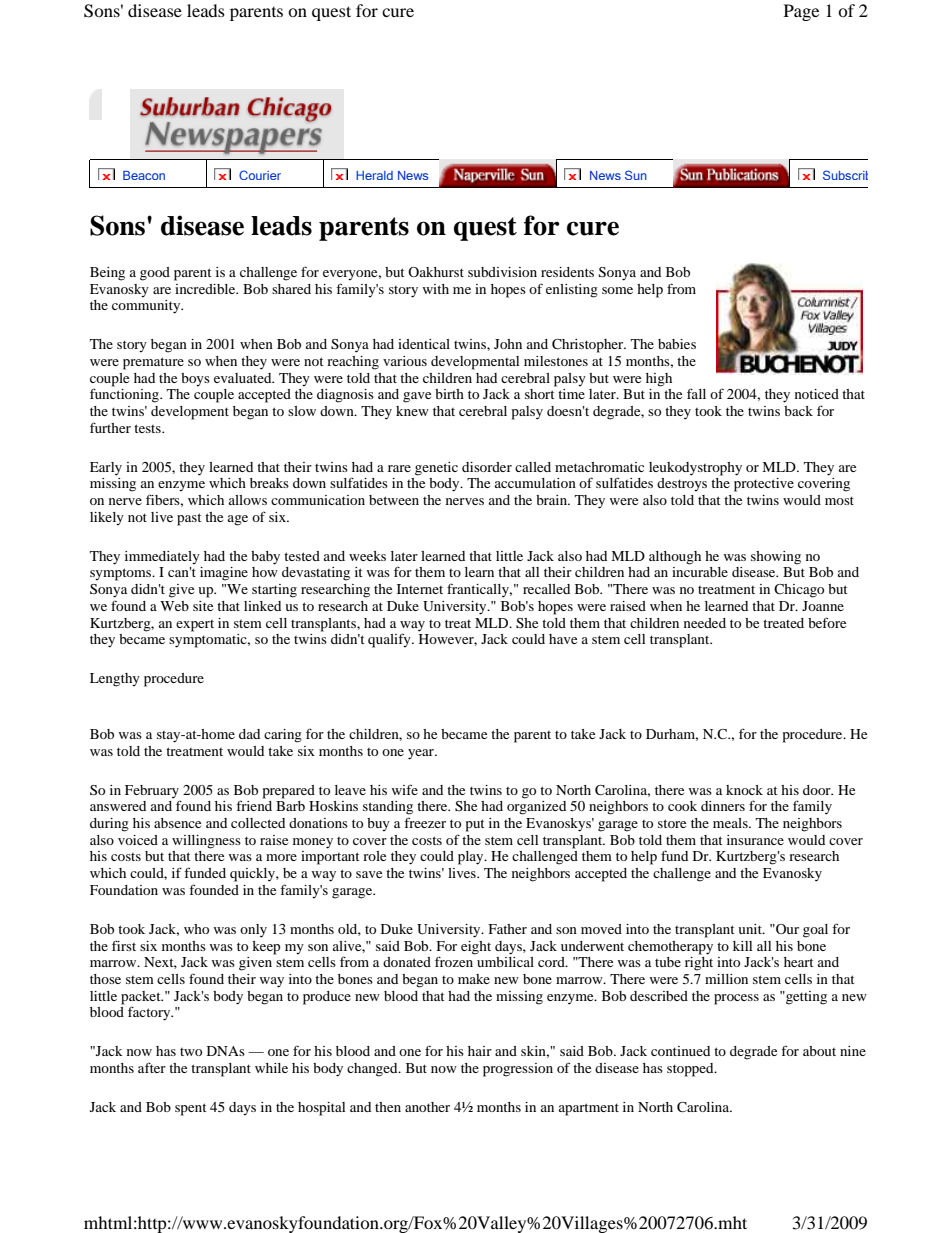  What do you see at coordinates (162, 558) in the image?
I see `immediately` at bounding box center [162, 558].
